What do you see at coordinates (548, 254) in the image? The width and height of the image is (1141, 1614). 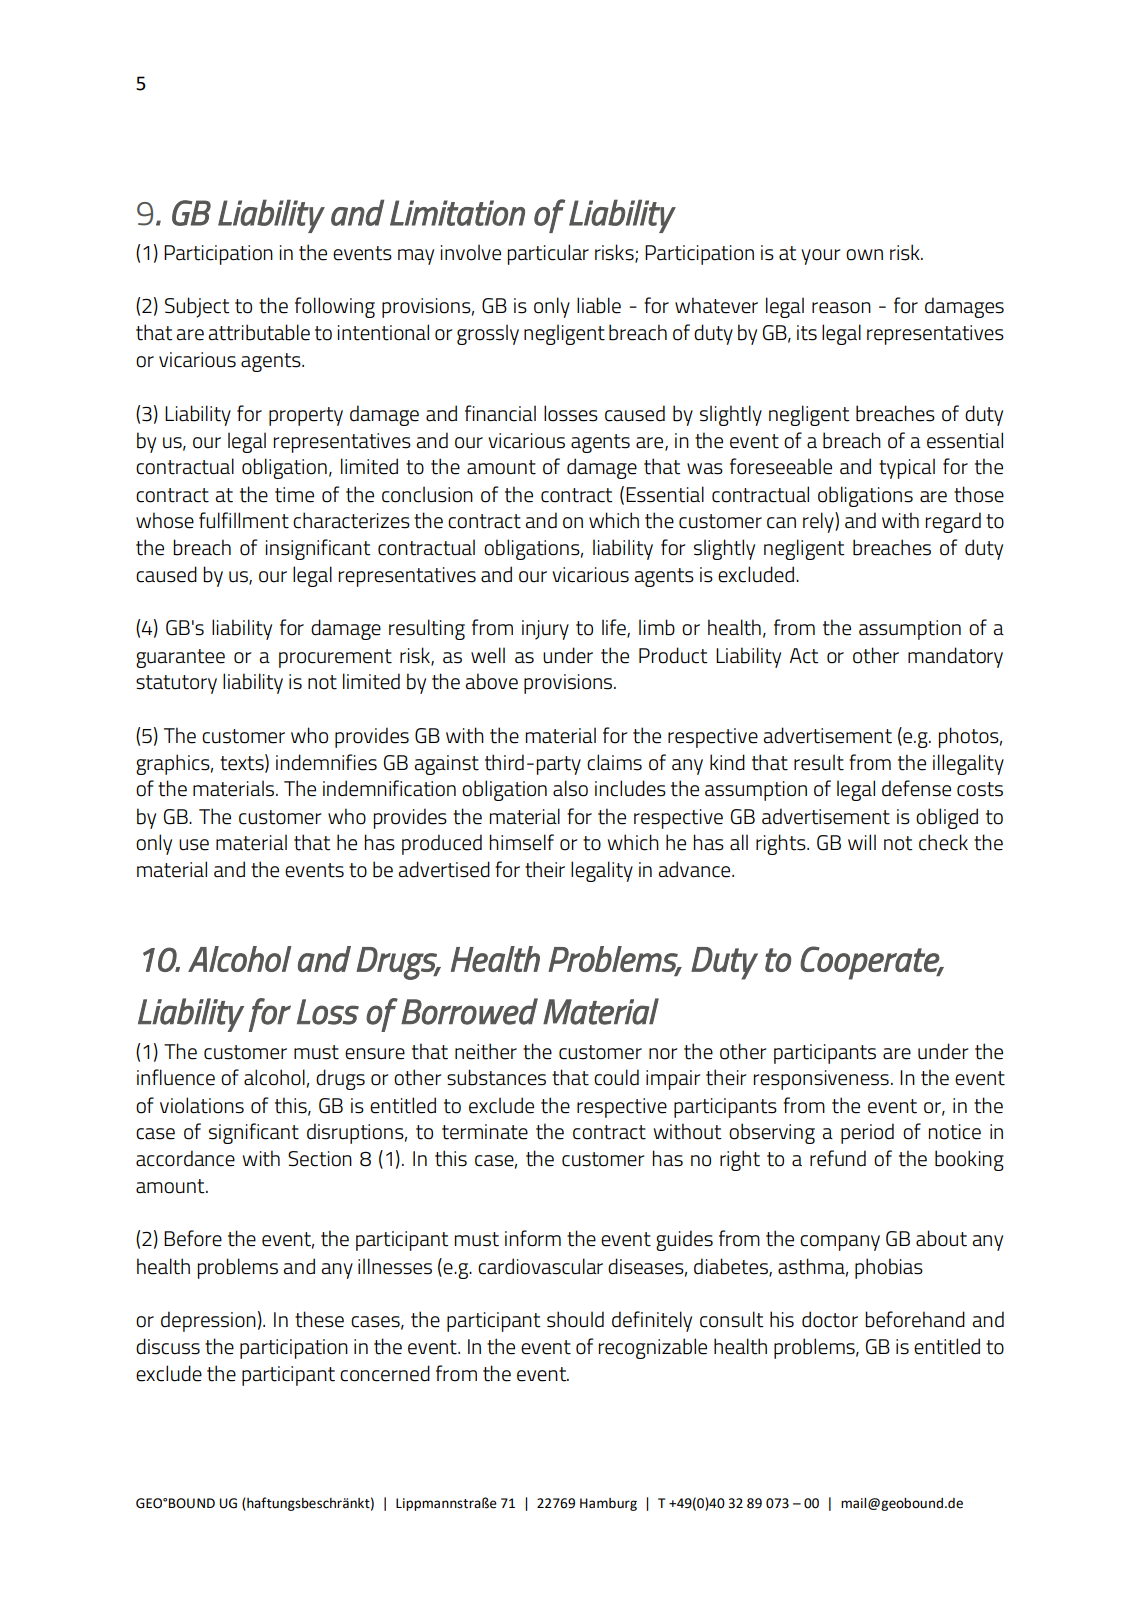 I see `particular` at bounding box center [548, 254].
